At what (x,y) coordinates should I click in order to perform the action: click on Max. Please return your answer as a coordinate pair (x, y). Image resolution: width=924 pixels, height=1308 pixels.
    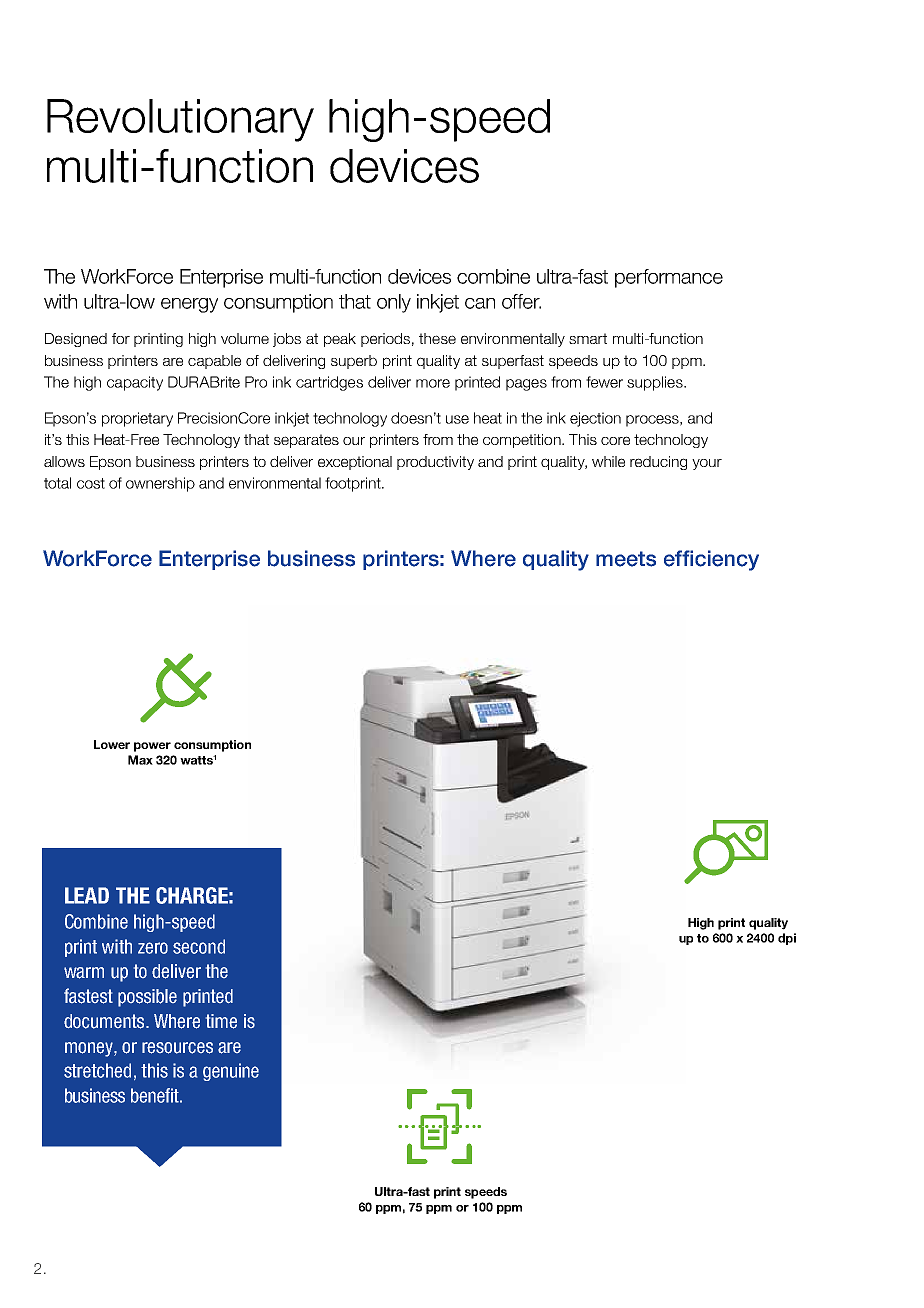
    Looking at the image, I should click on (140, 760).
